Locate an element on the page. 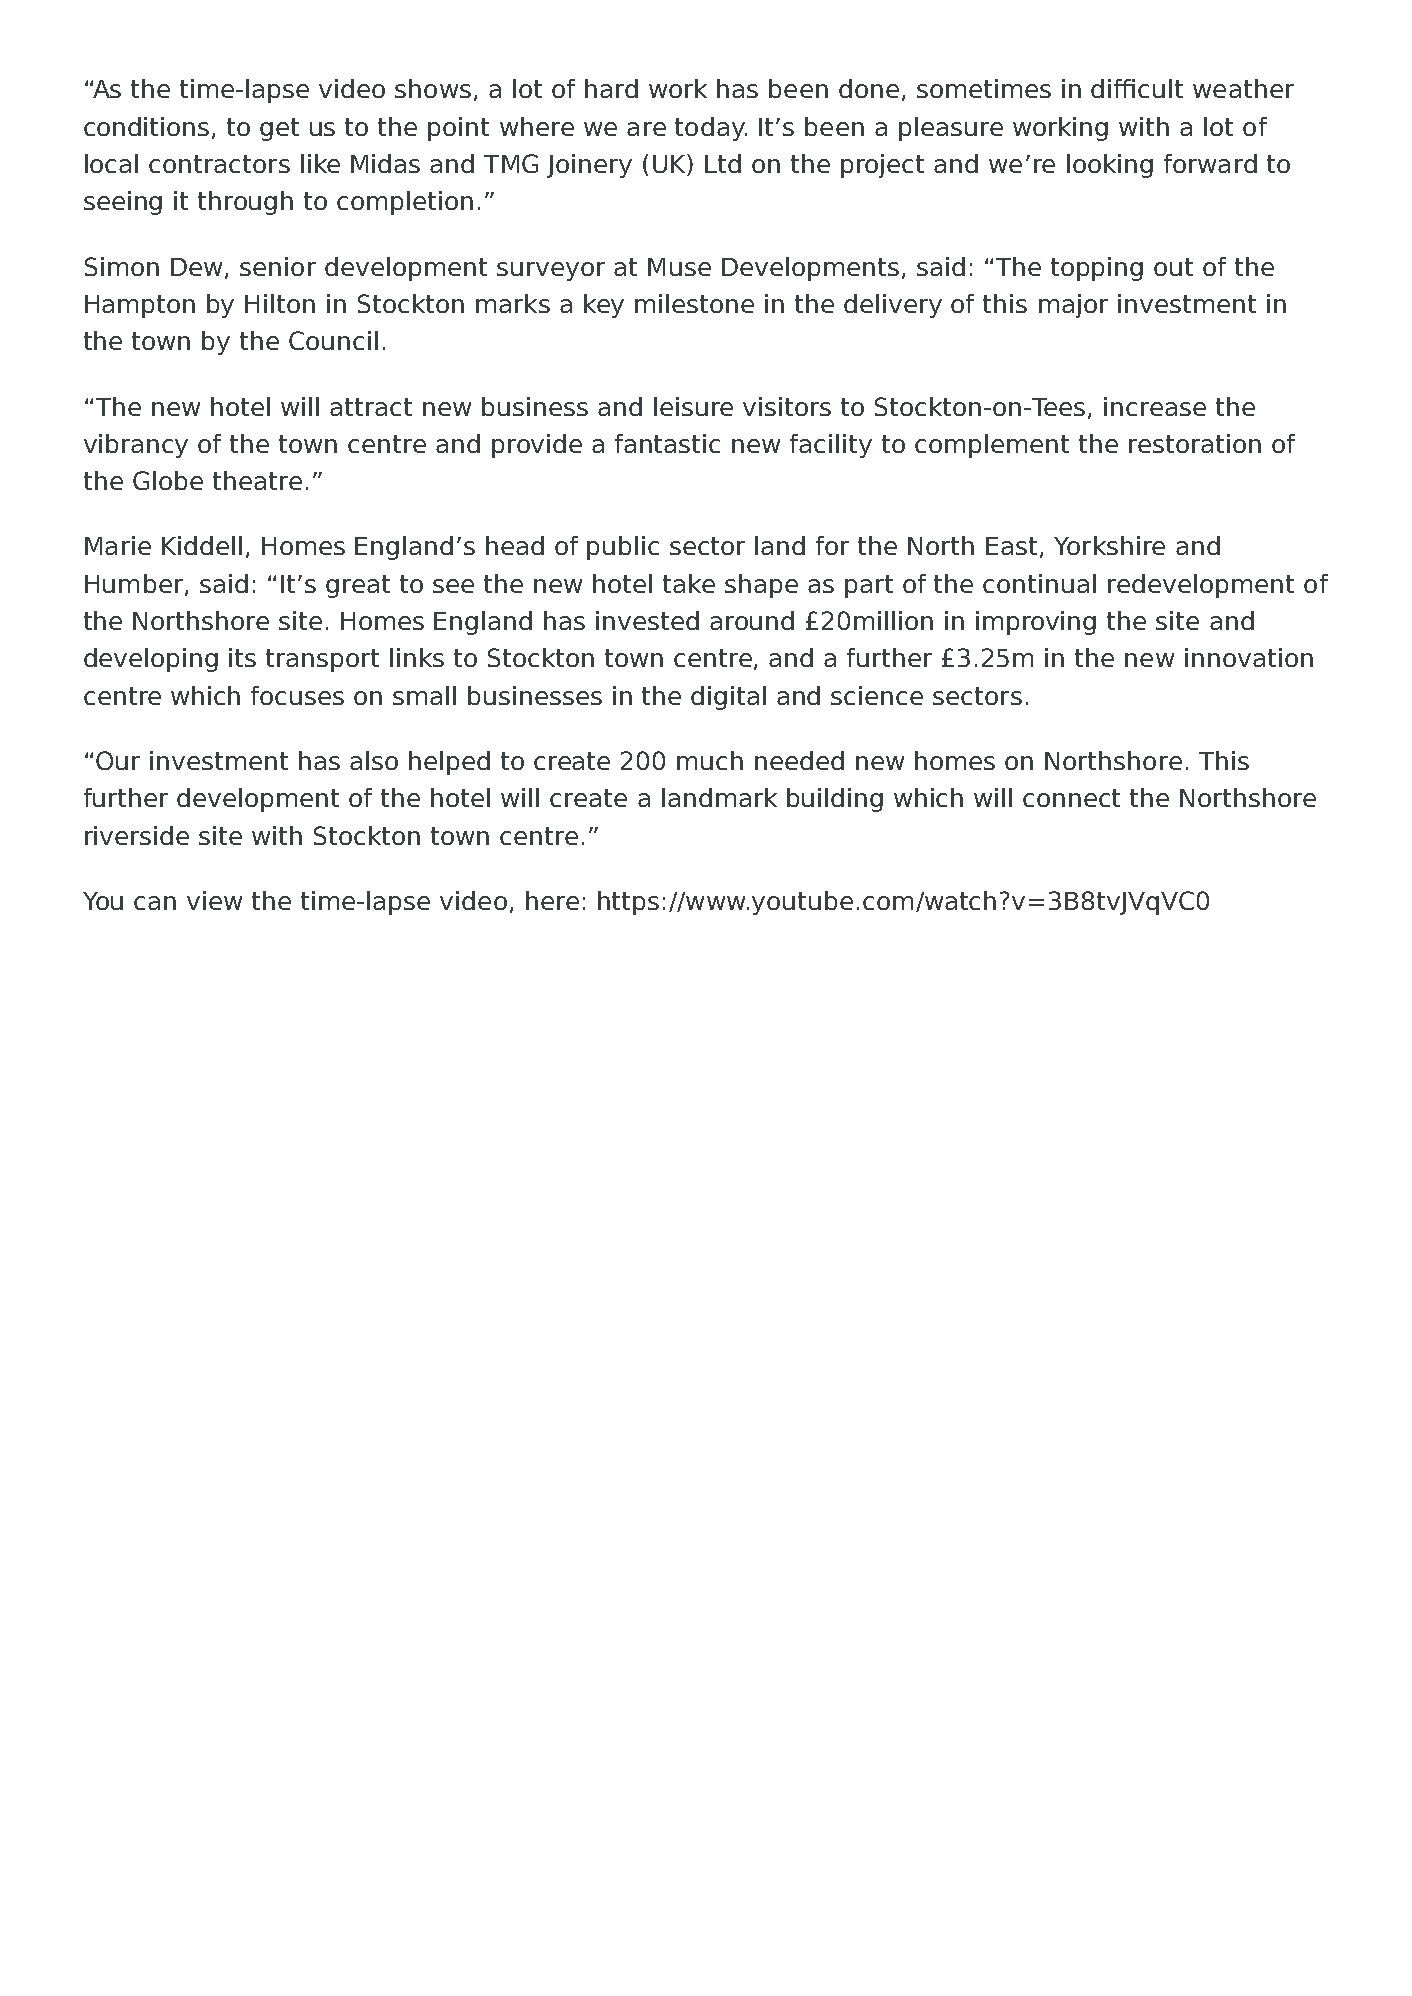 The image size is (1412, 1996). take is located at coordinates (689, 583).
